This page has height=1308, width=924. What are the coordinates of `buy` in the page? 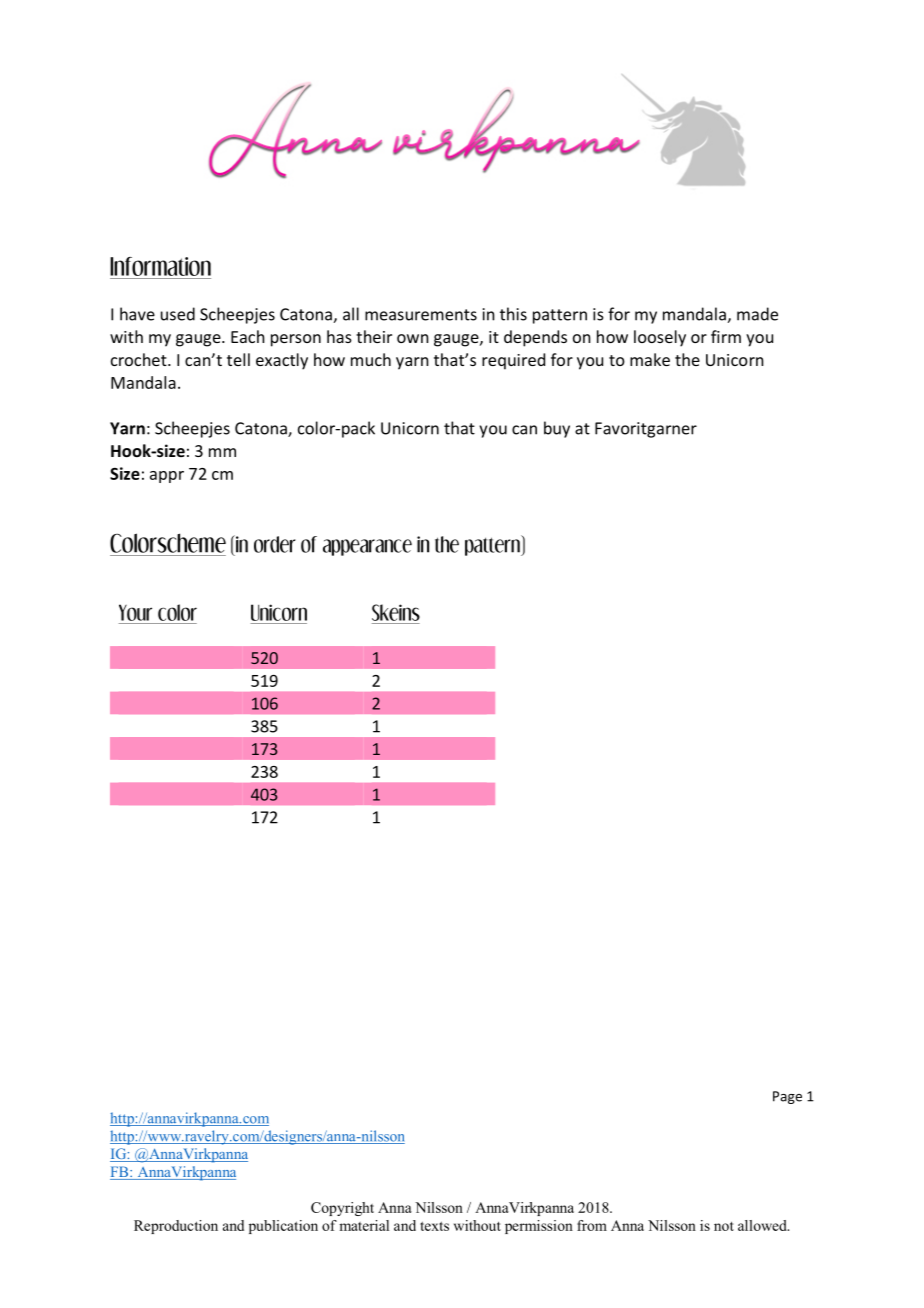 It's located at (557, 429).
